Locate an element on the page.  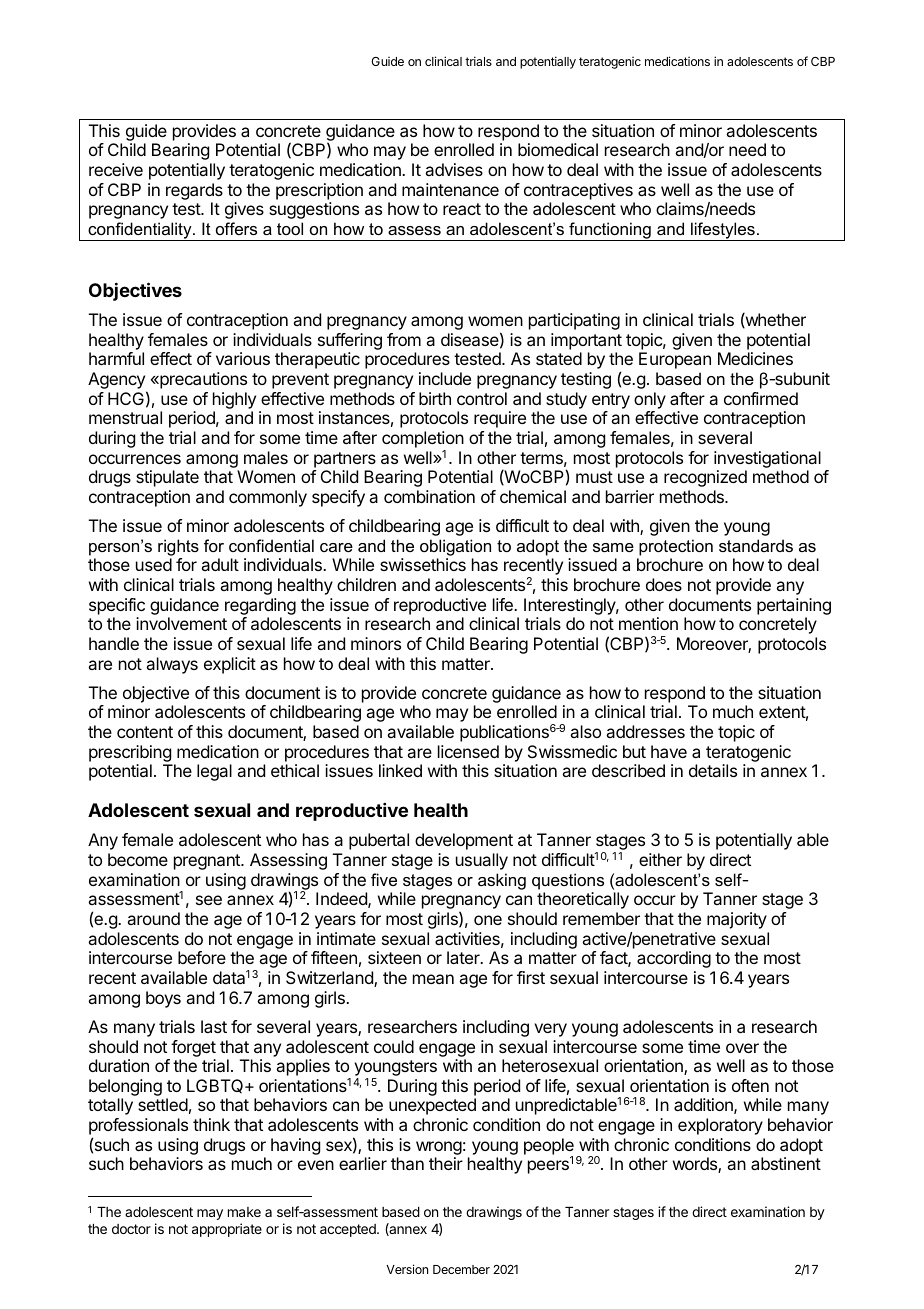
appropriate is located at coordinates (227, 1230).
